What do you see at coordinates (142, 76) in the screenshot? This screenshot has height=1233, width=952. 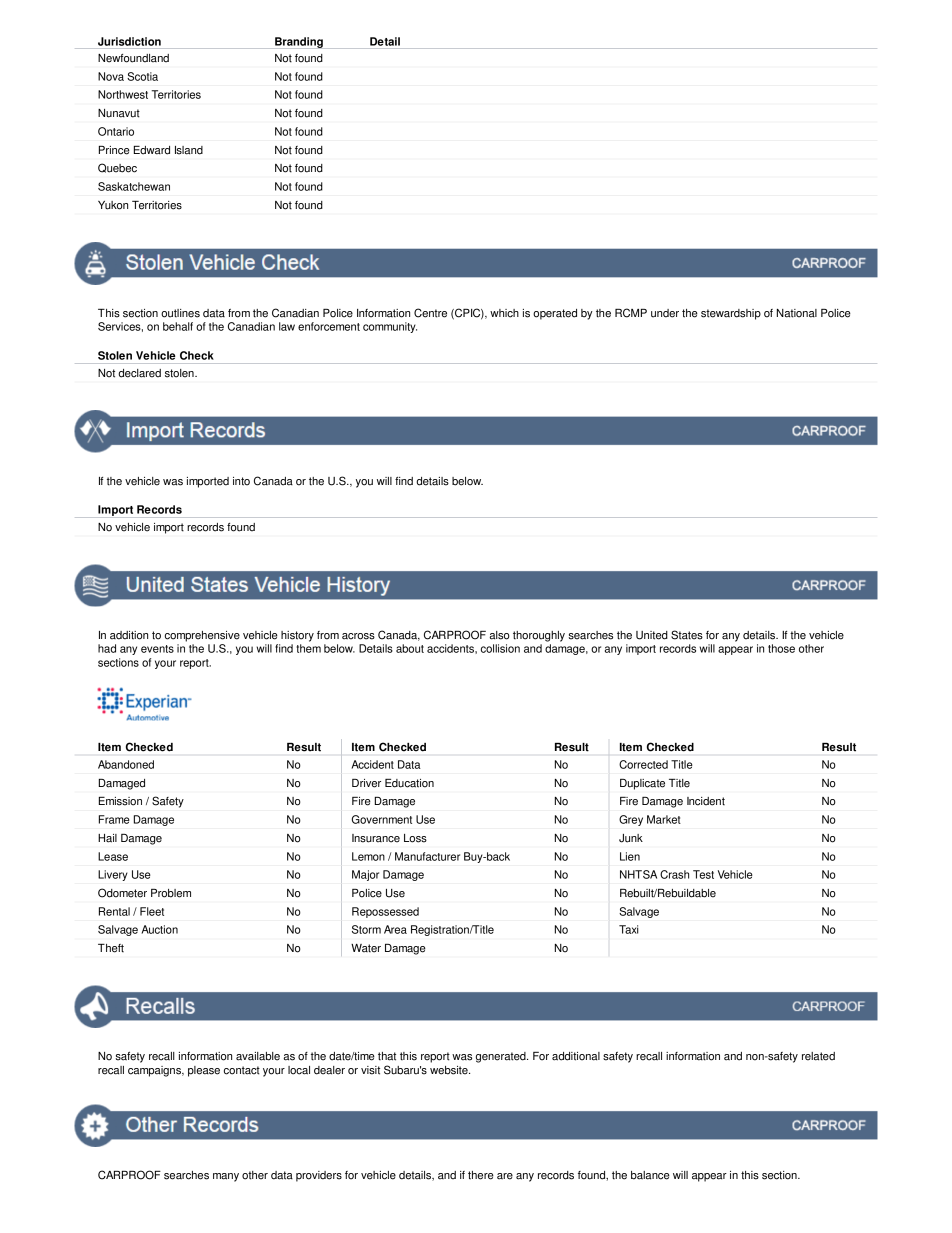 I see `Scotia` at bounding box center [142, 76].
